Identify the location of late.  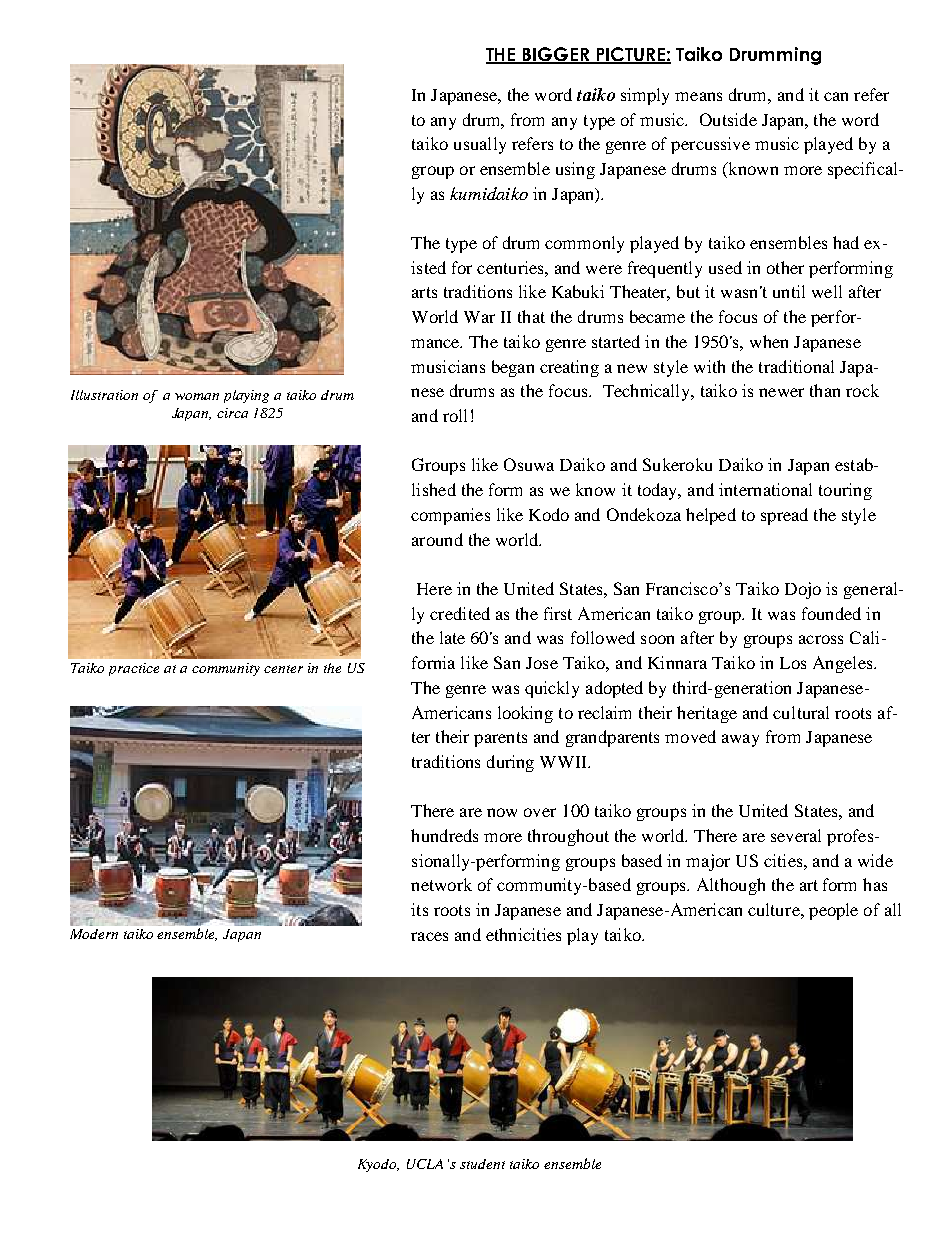
(452, 637).
